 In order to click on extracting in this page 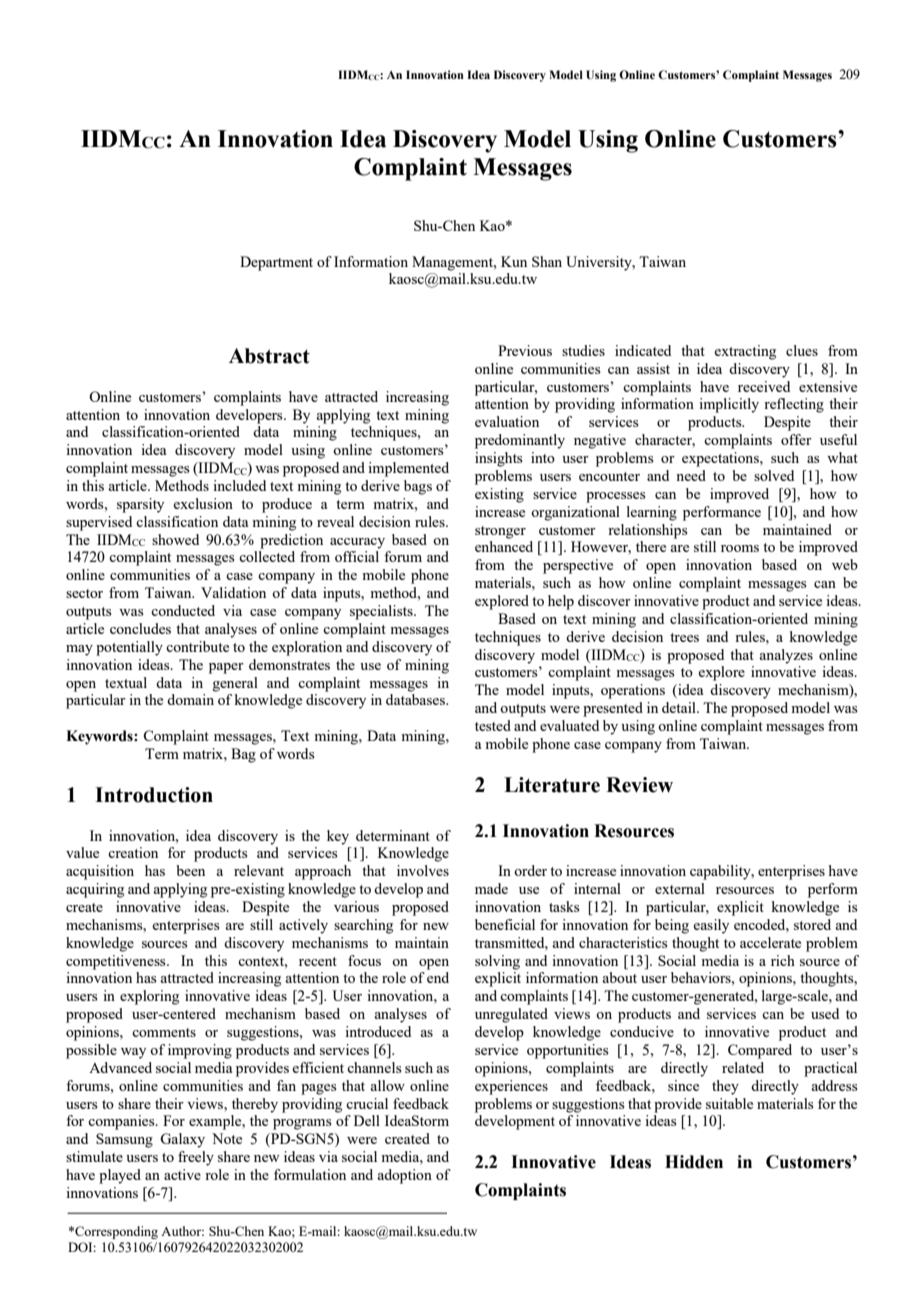, I will do `click(745, 352)`.
